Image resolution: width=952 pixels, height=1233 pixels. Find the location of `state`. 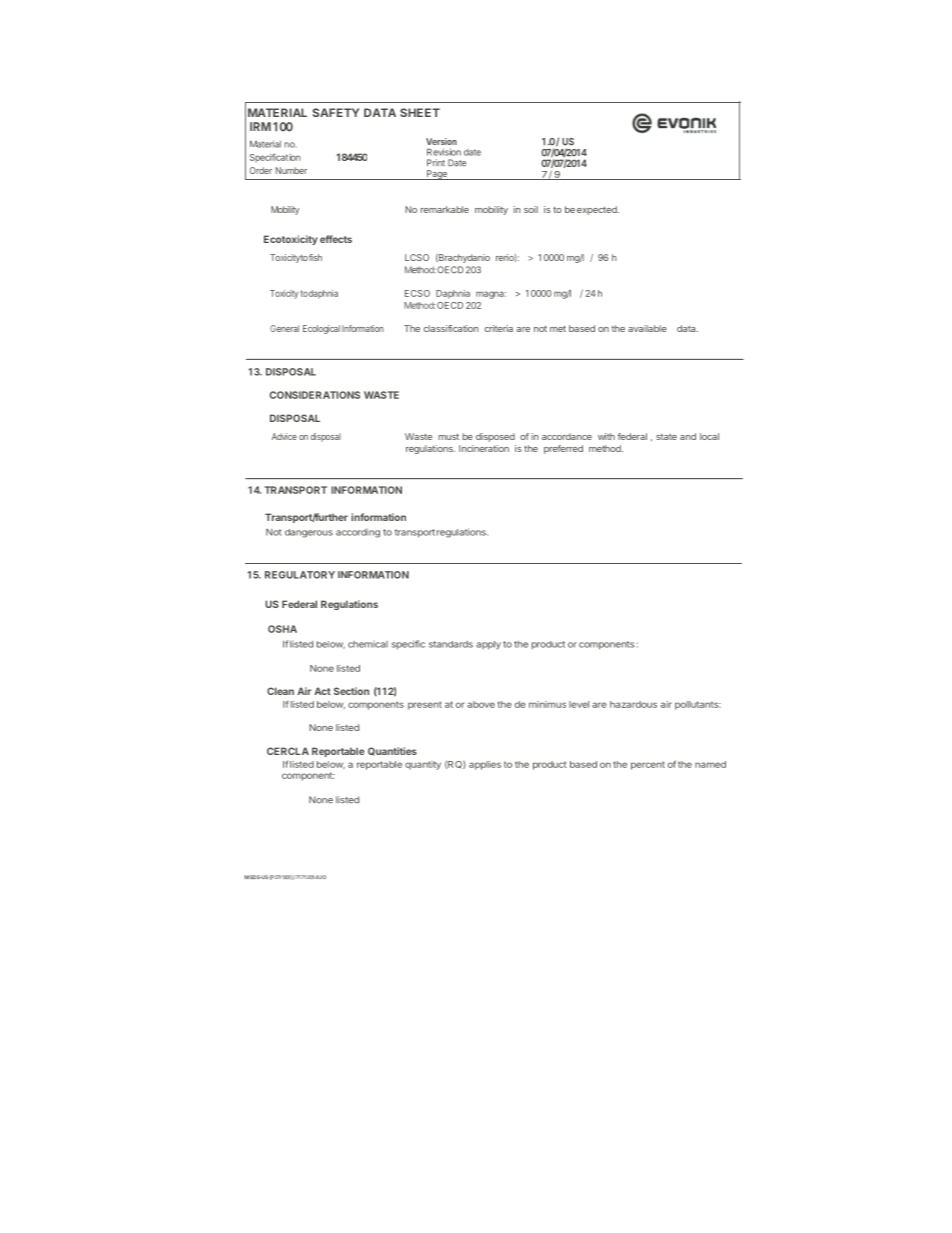

state is located at coordinates (666, 437).
